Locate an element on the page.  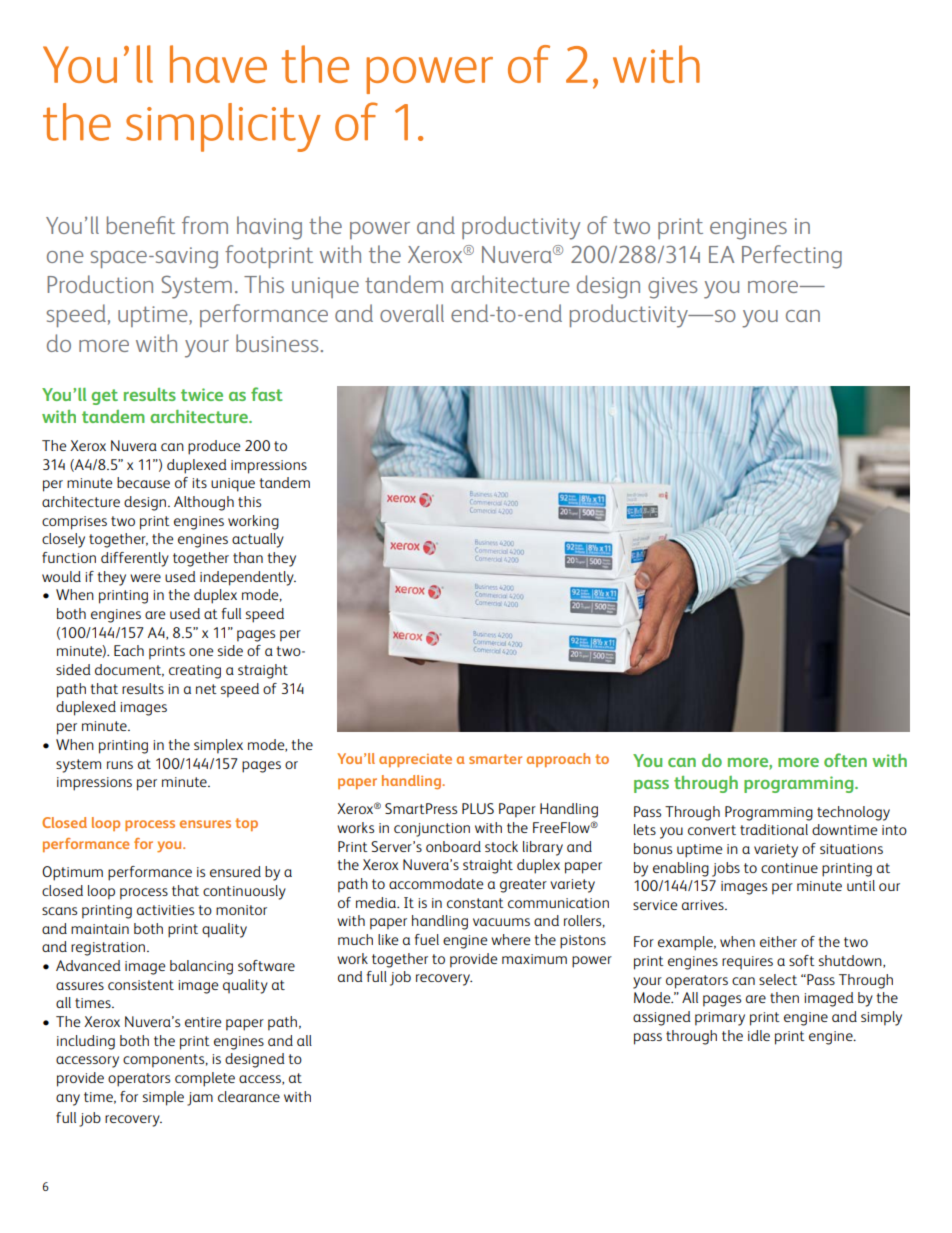
PLUS is located at coordinates (478, 808).
